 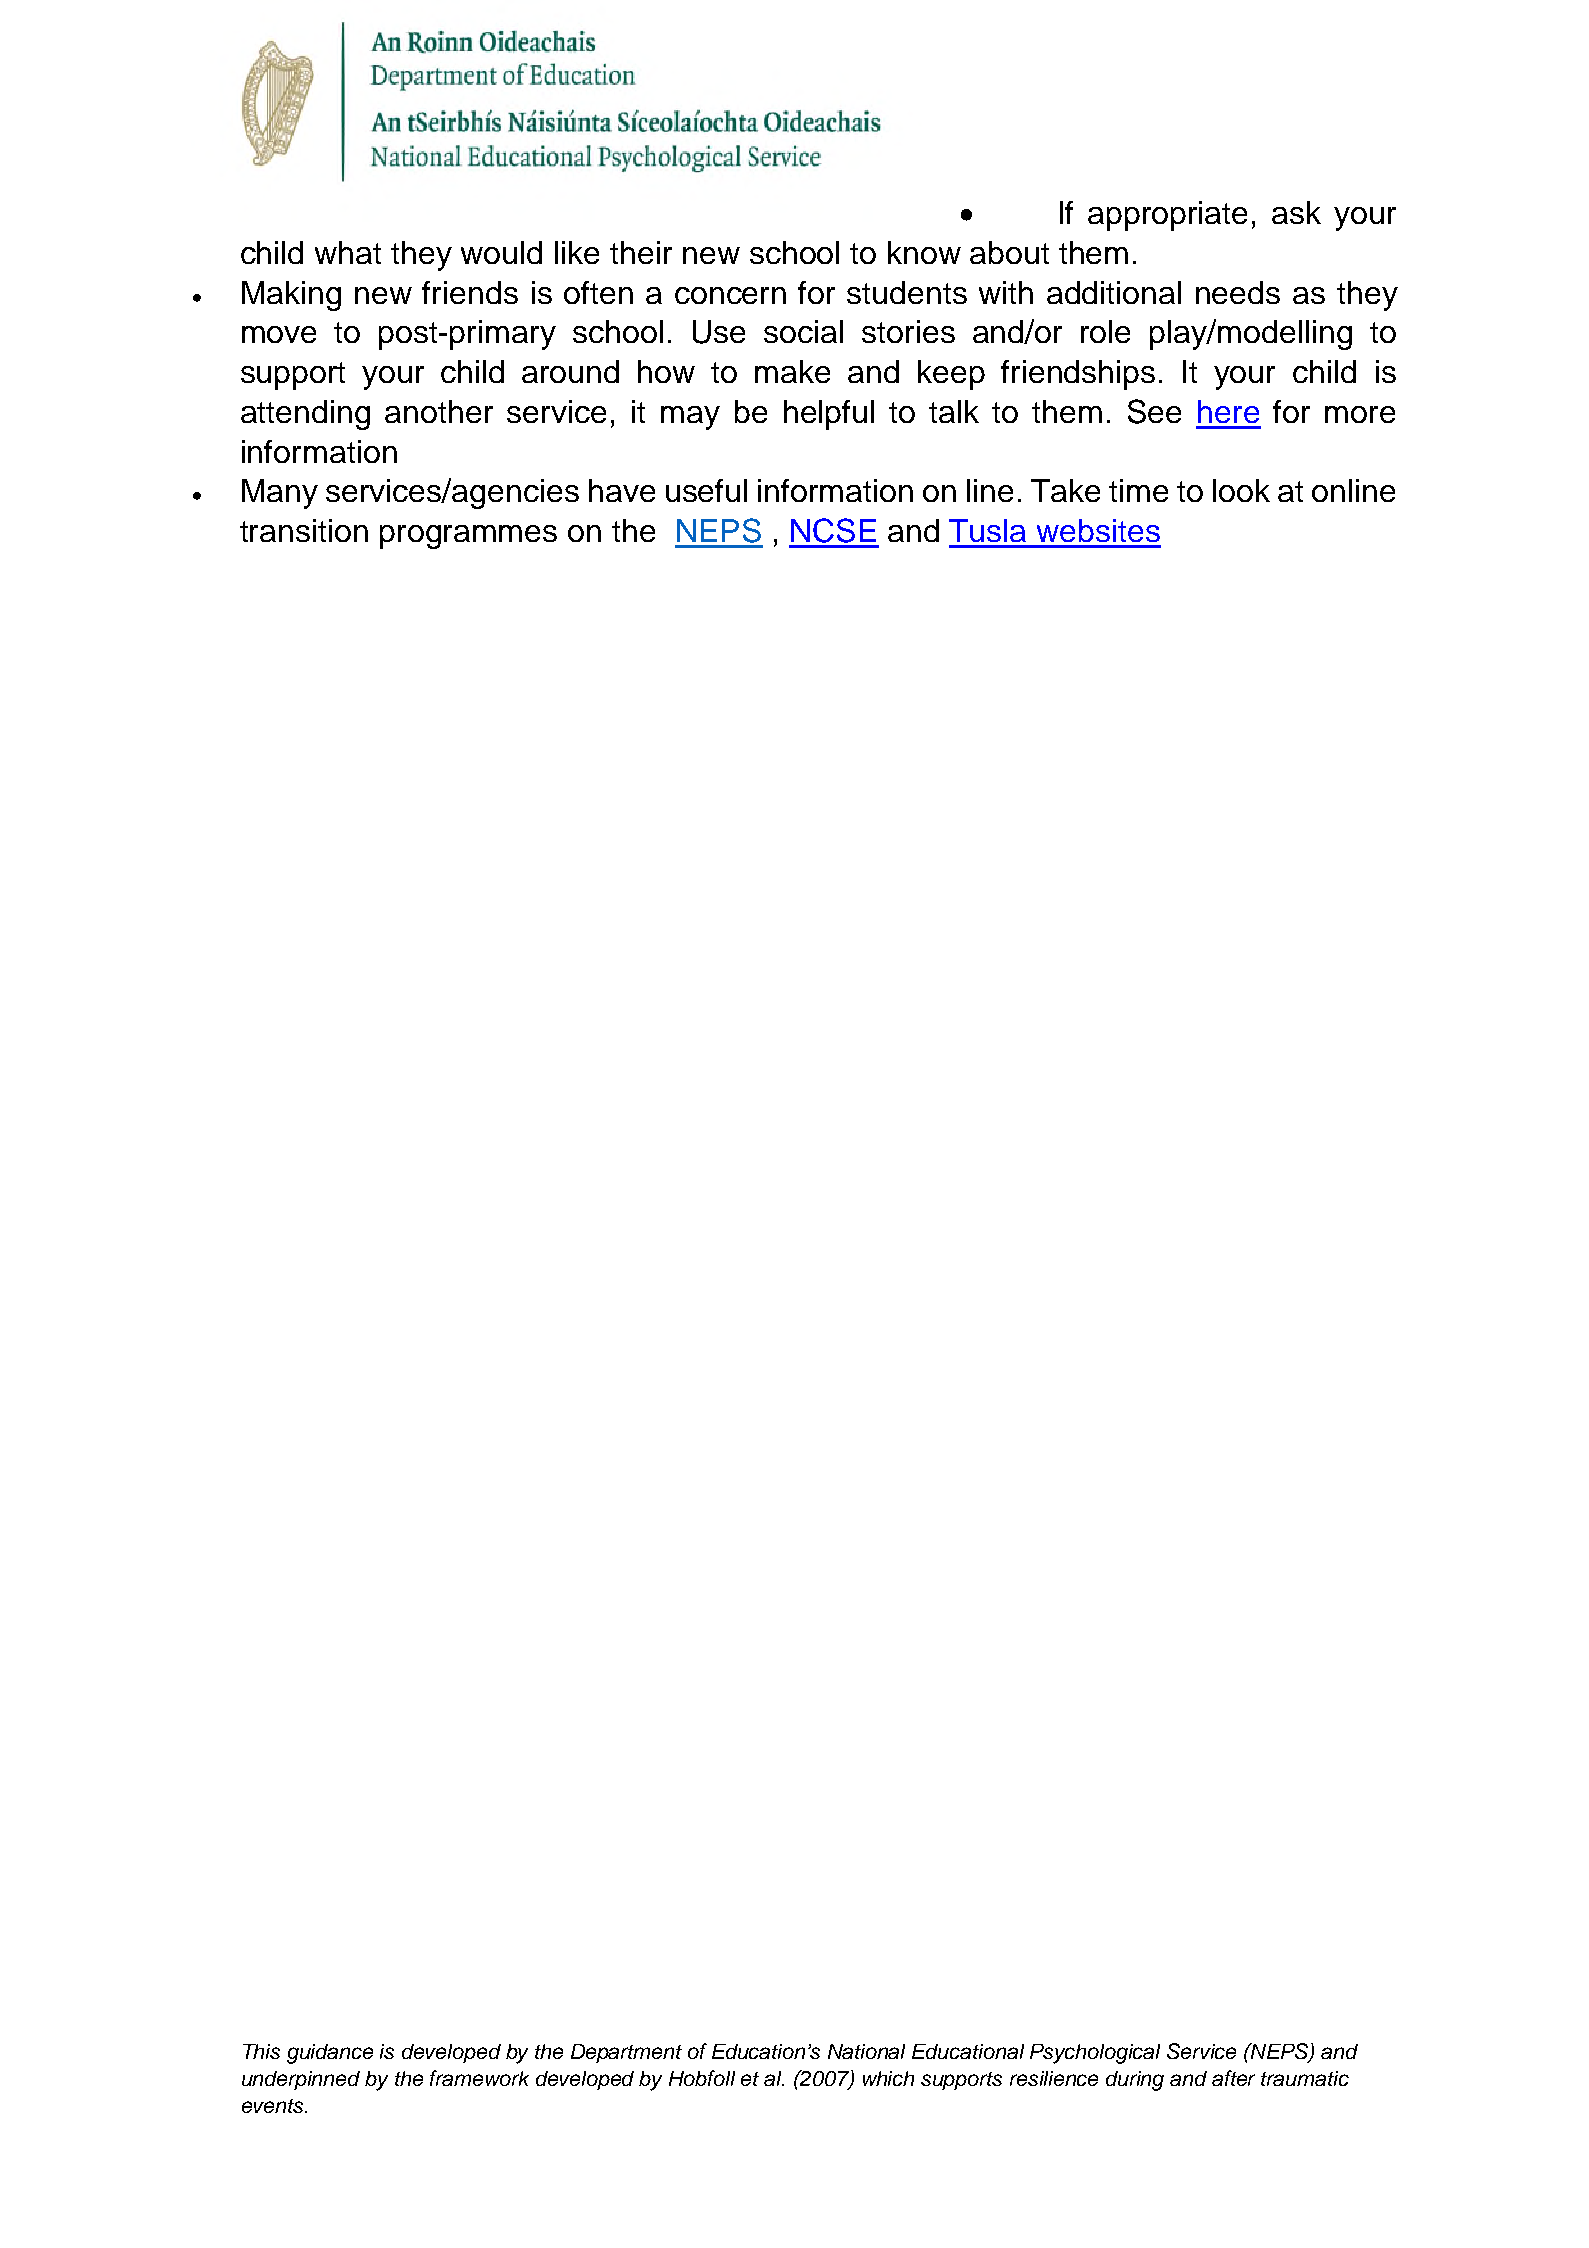 I want to click on framework, so click(x=479, y=2078).
